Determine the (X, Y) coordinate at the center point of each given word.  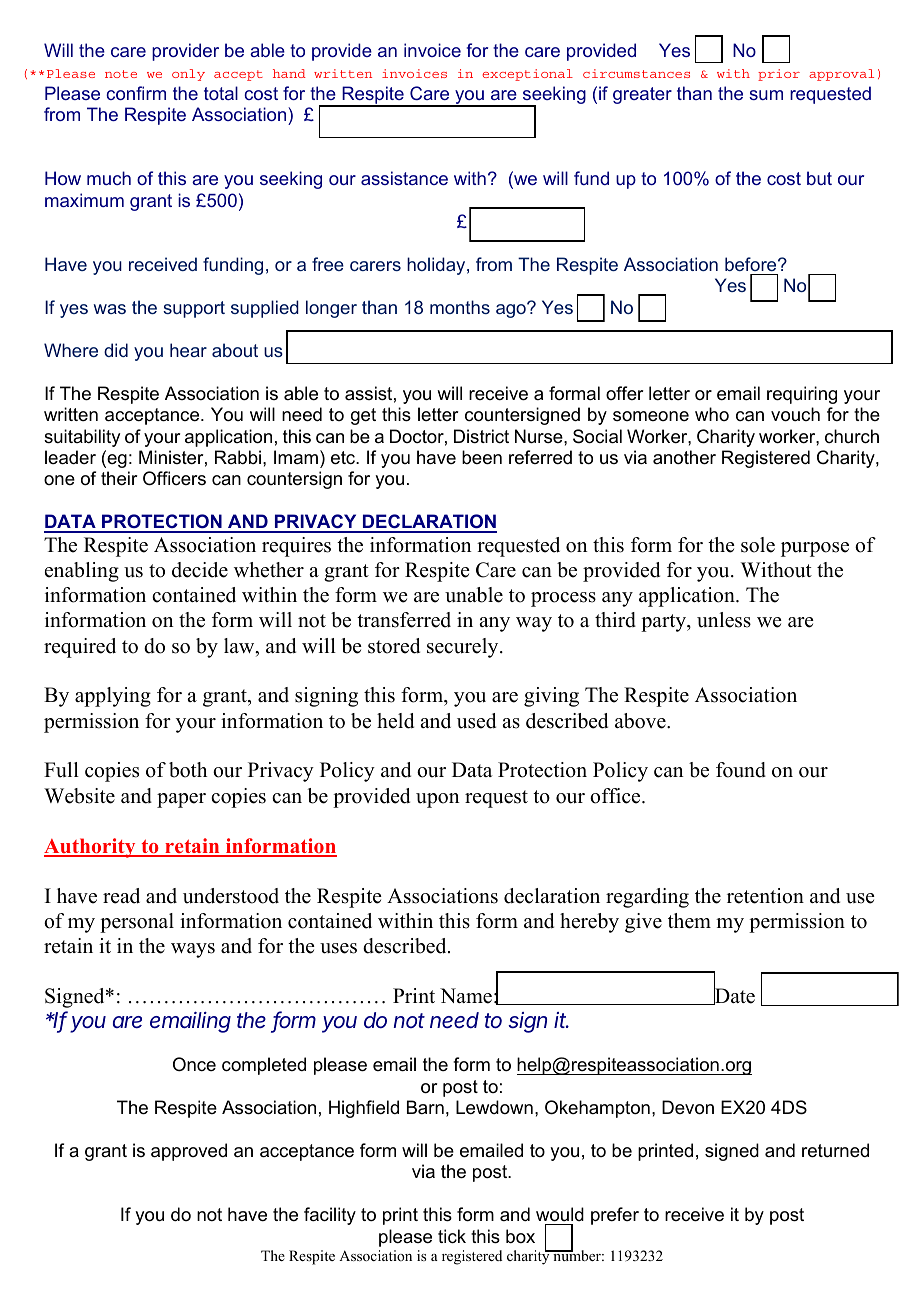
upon (438, 800)
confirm (136, 93)
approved (189, 1152)
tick (452, 1236)
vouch (795, 414)
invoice (432, 50)
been (482, 457)
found (741, 770)
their (119, 478)
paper (181, 800)
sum (766, 95)
